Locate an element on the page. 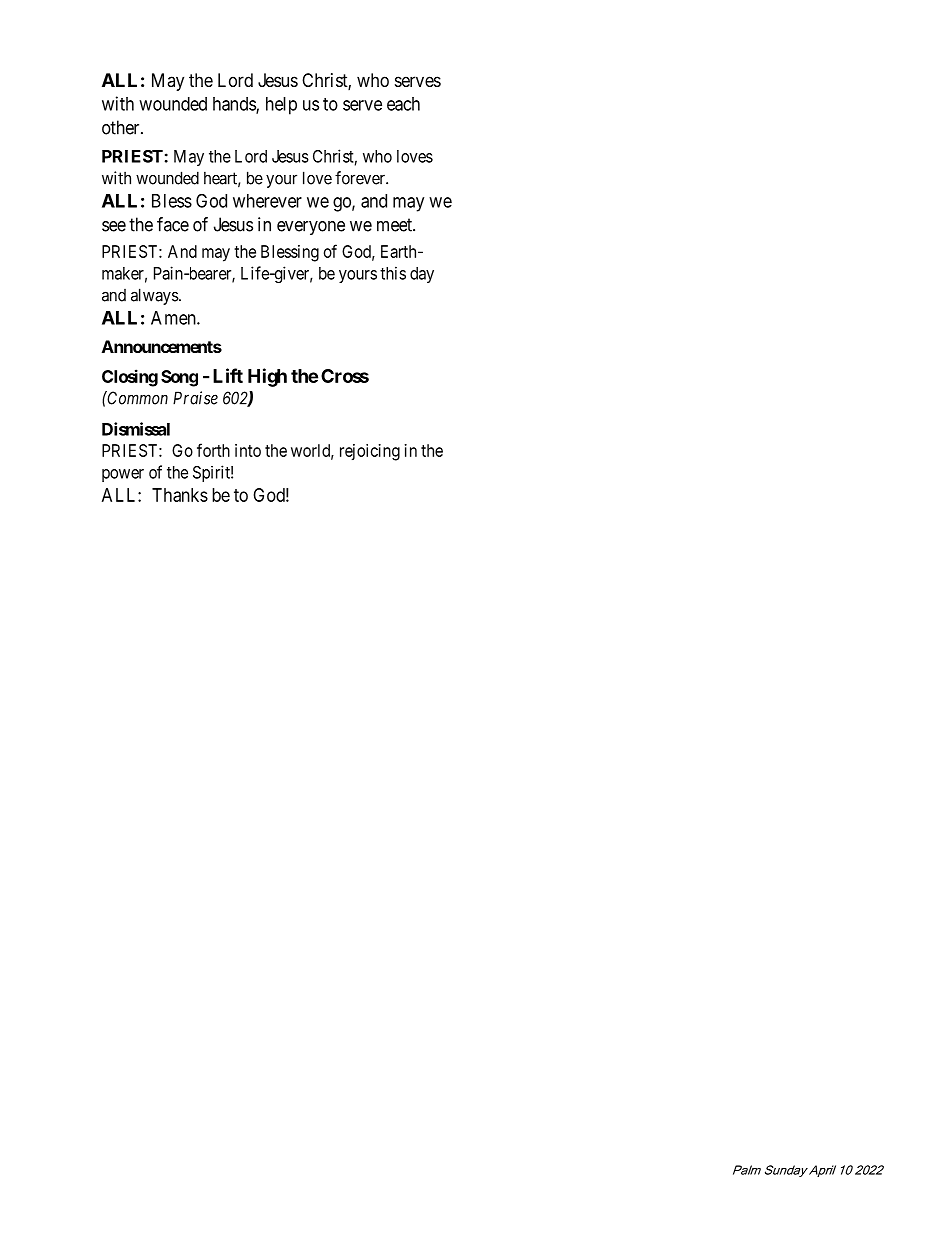  into is located at coordinates (248, 450).
